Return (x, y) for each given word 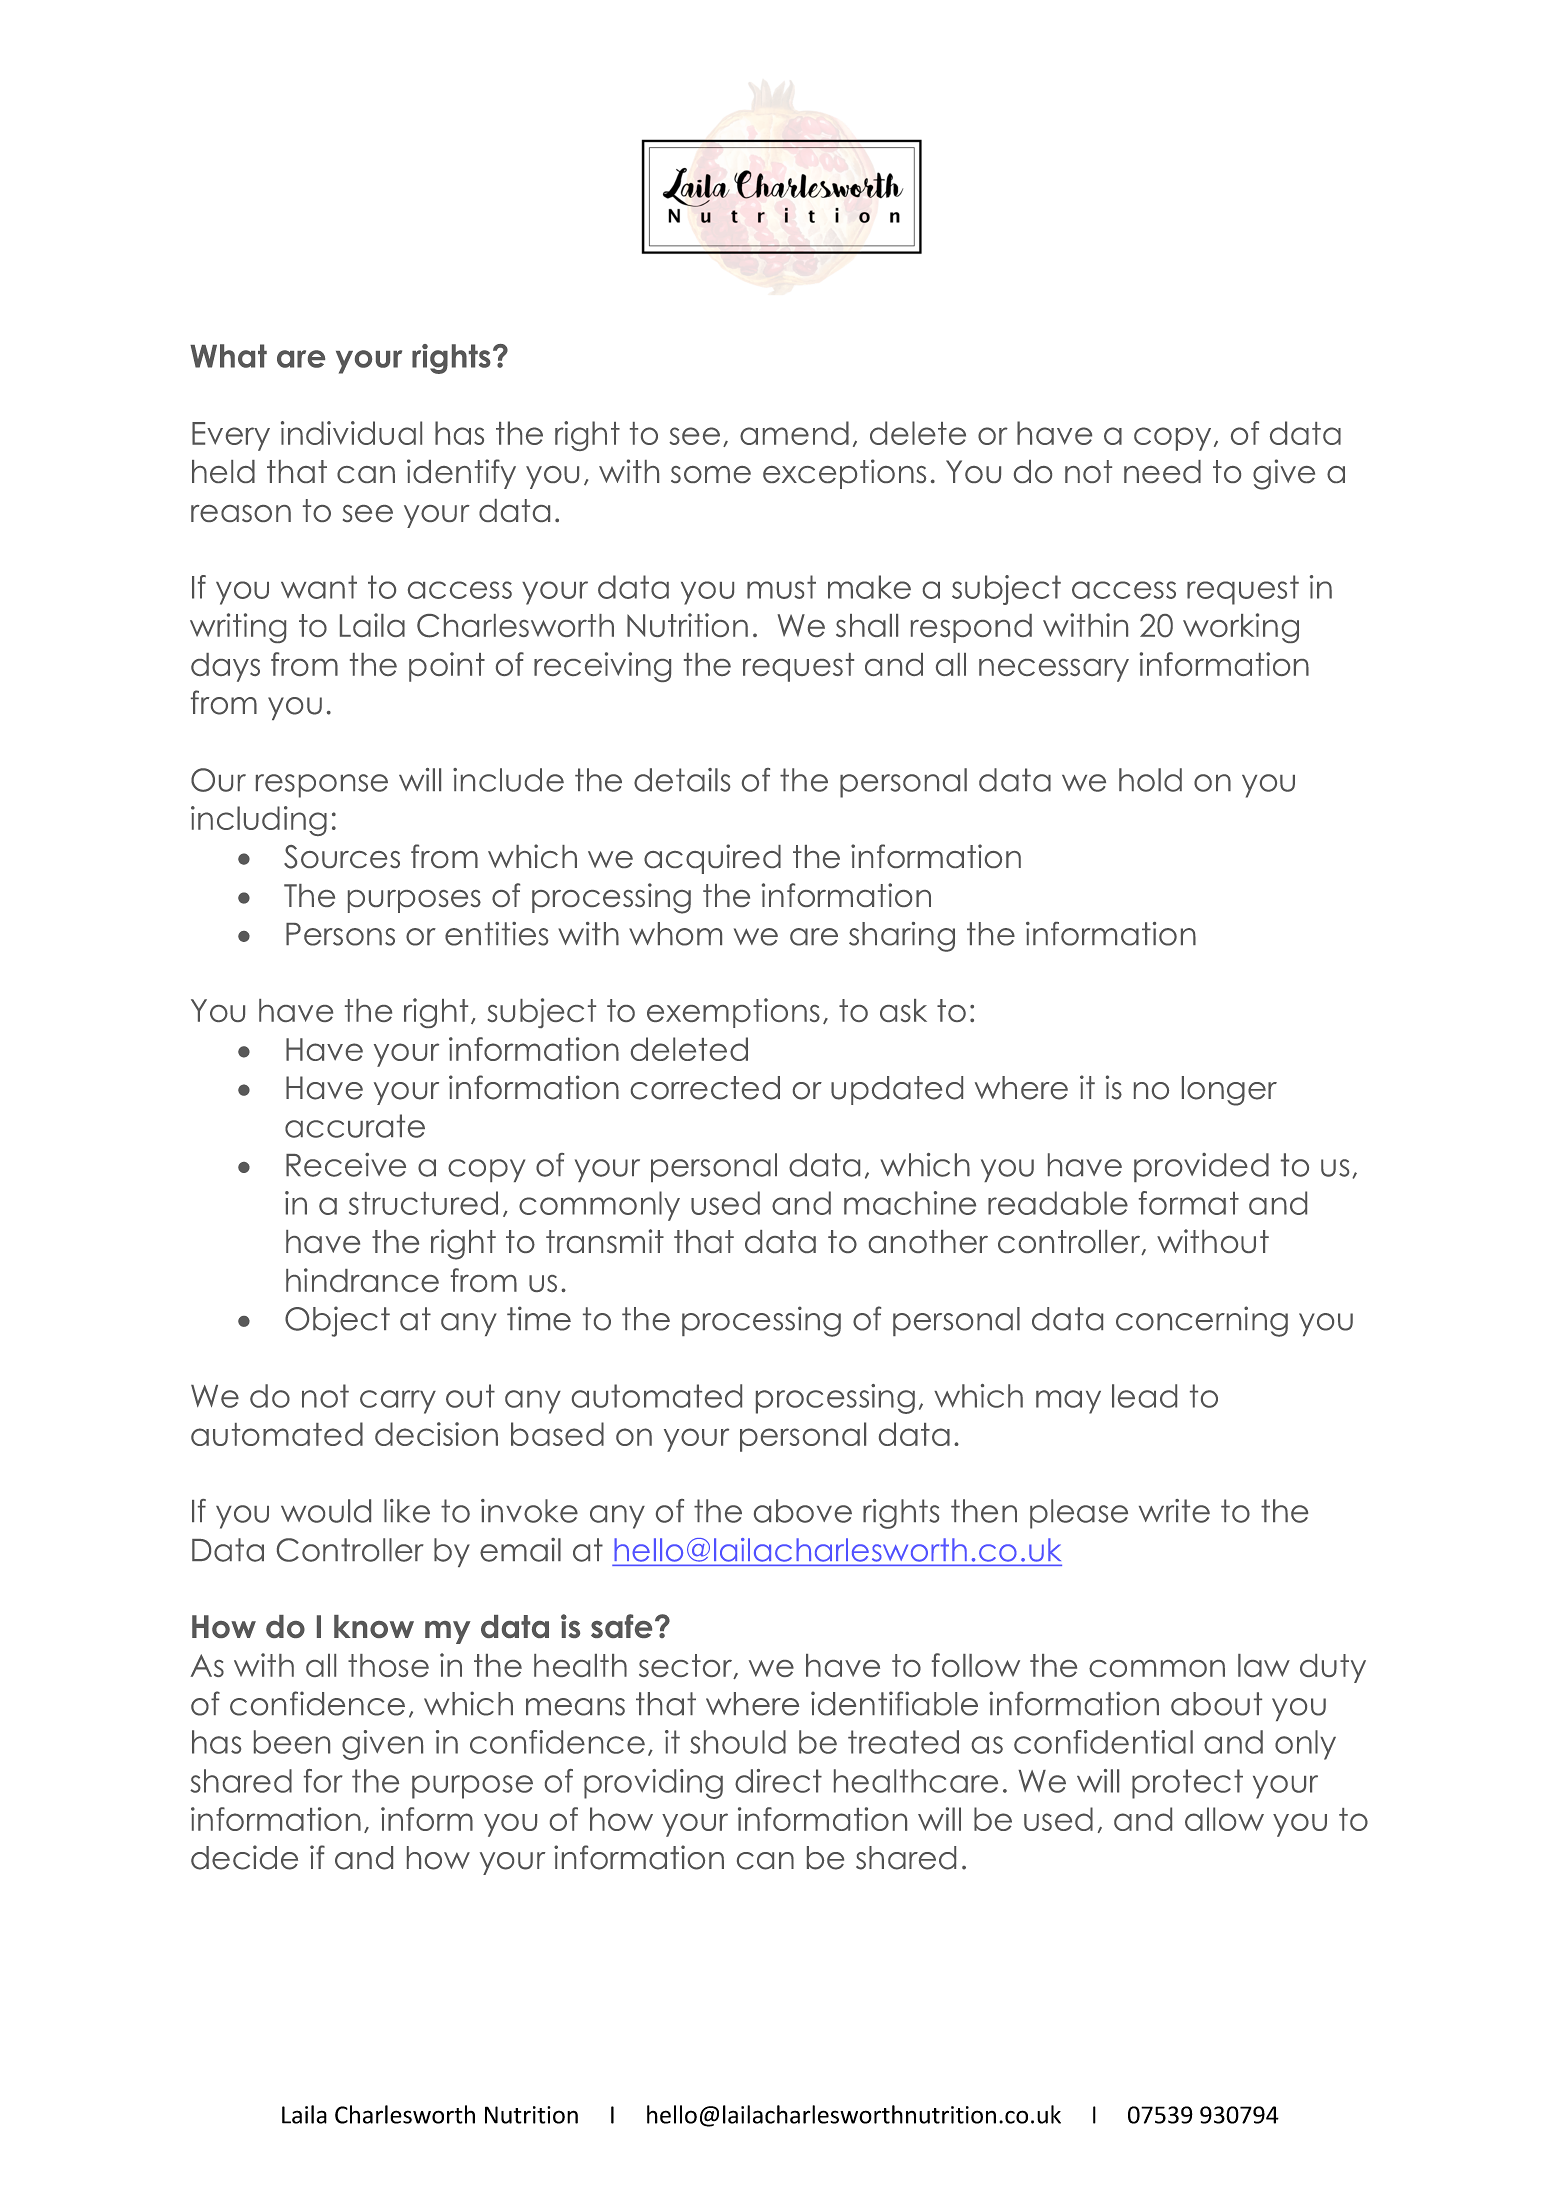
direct (778, 1781)
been (292, 1742)
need (1162, 471)
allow (1224, 1819)
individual (351, 433)
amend (794, 433)
